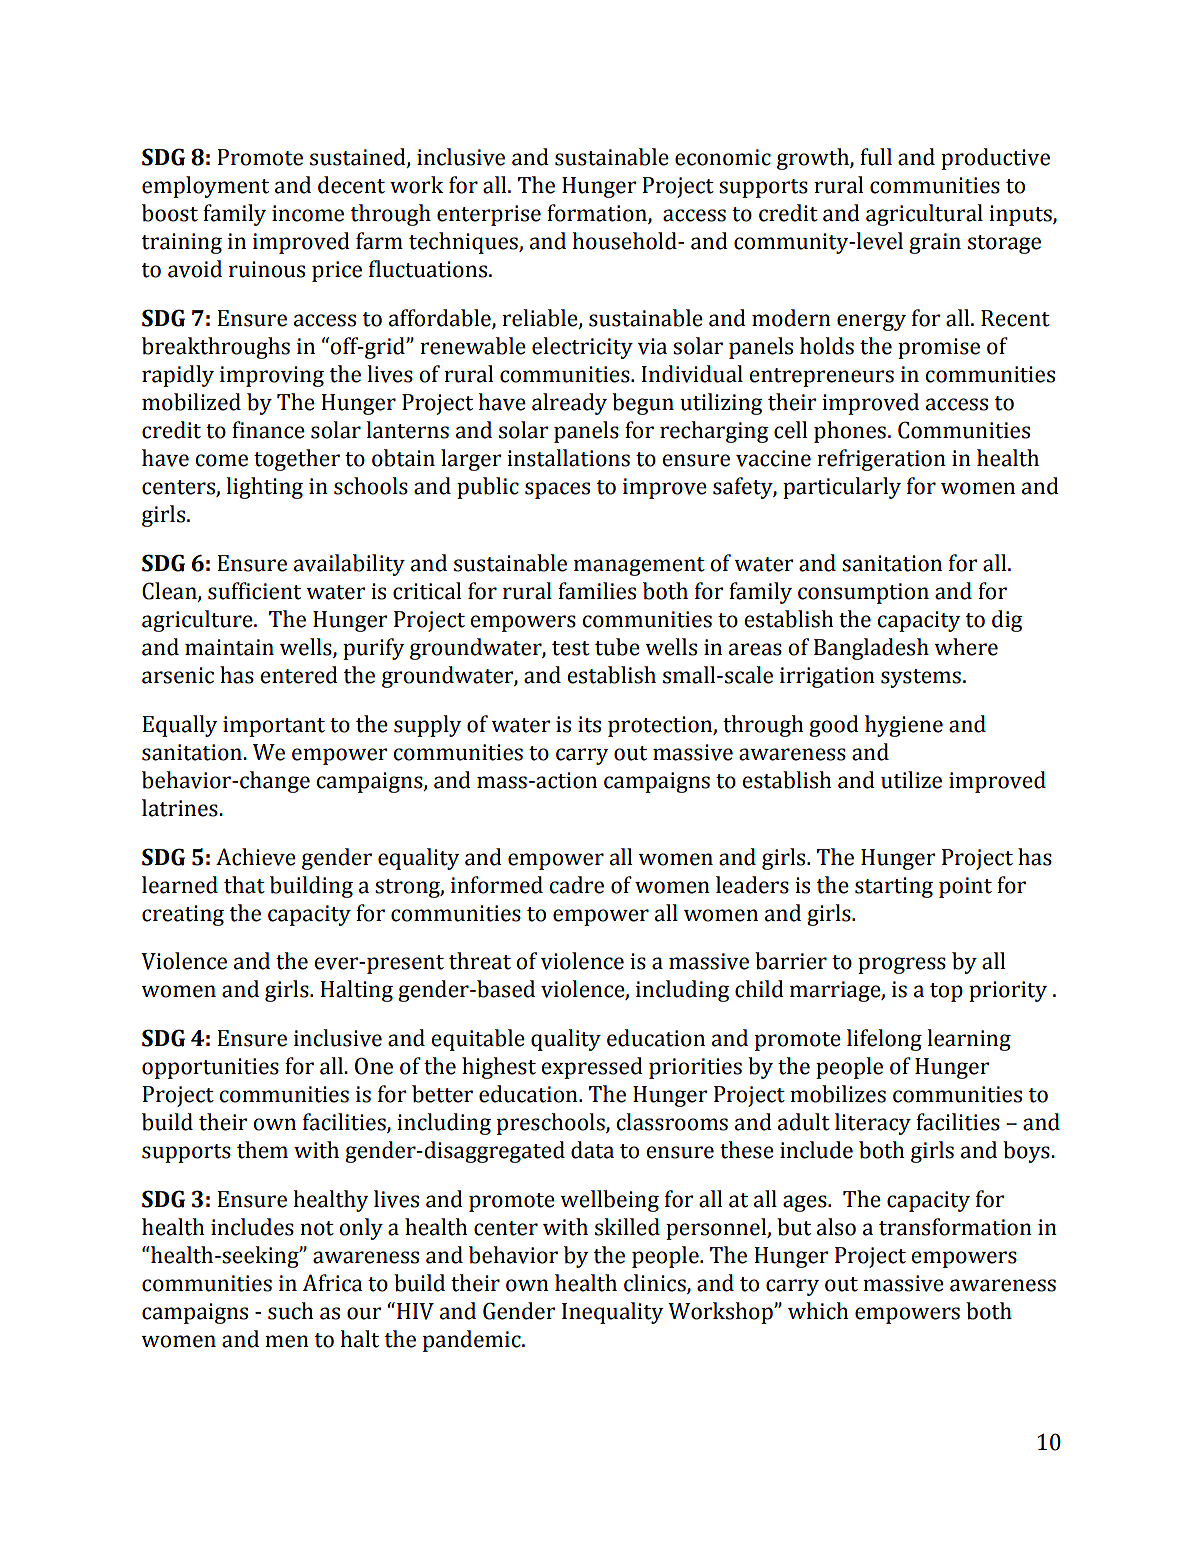 The height and width of the image is (1558, 1204). What do you see at coordinates (264, 488) in the image?
I see `lighting` at bounding box center [264, 488].
